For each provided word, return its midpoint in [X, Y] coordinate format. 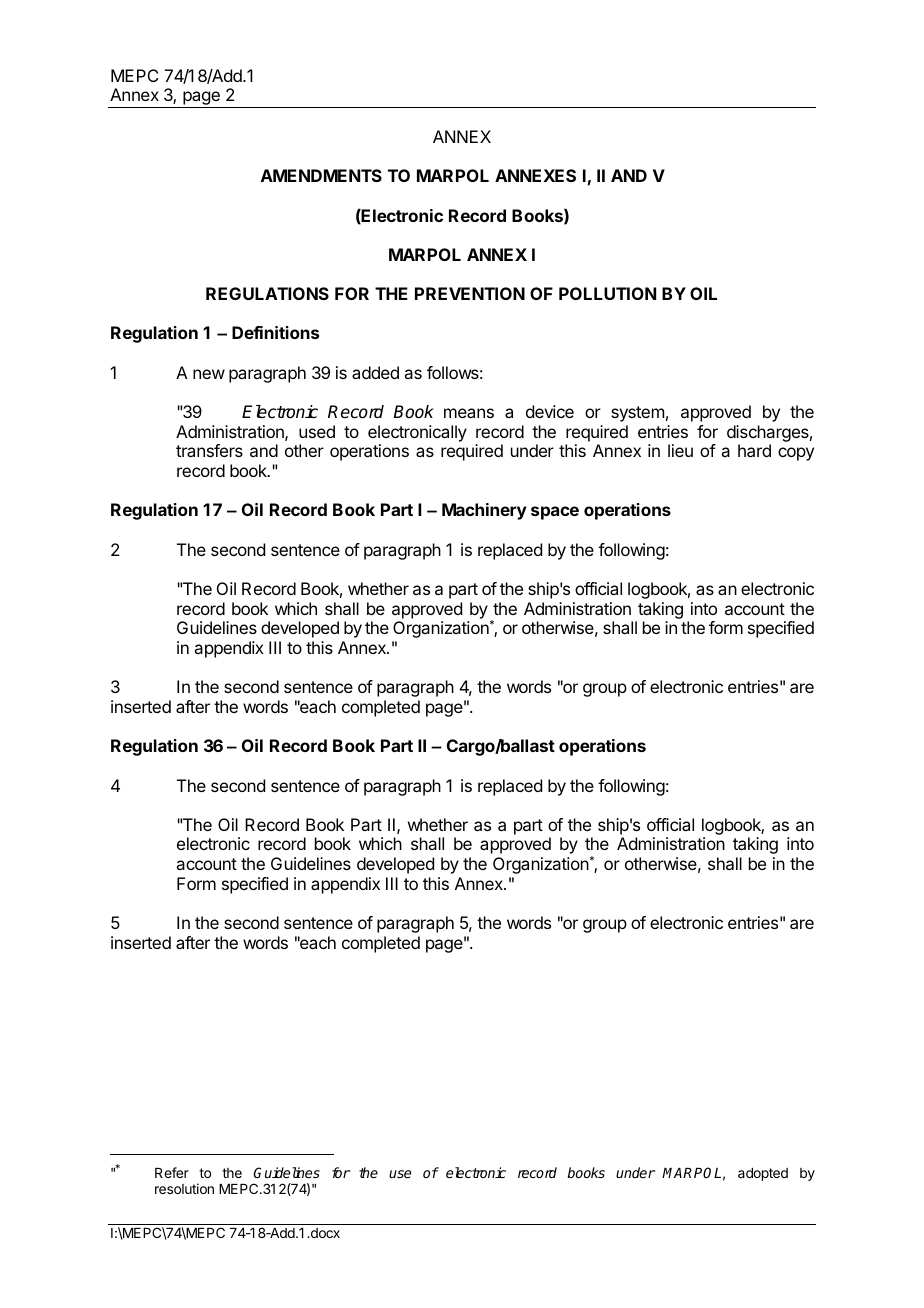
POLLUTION [607, 293]
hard [754, 450]
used [317, 431]
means [469, 413]
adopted [763, 1174]
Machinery [484, 511]
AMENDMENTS [321, 175]
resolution [184, 1188]
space [555, 513]
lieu [680, 450]
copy [796, 454]
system [637, 414]
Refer [172, 1172]
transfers [209, 450]
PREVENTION [470, 293]
